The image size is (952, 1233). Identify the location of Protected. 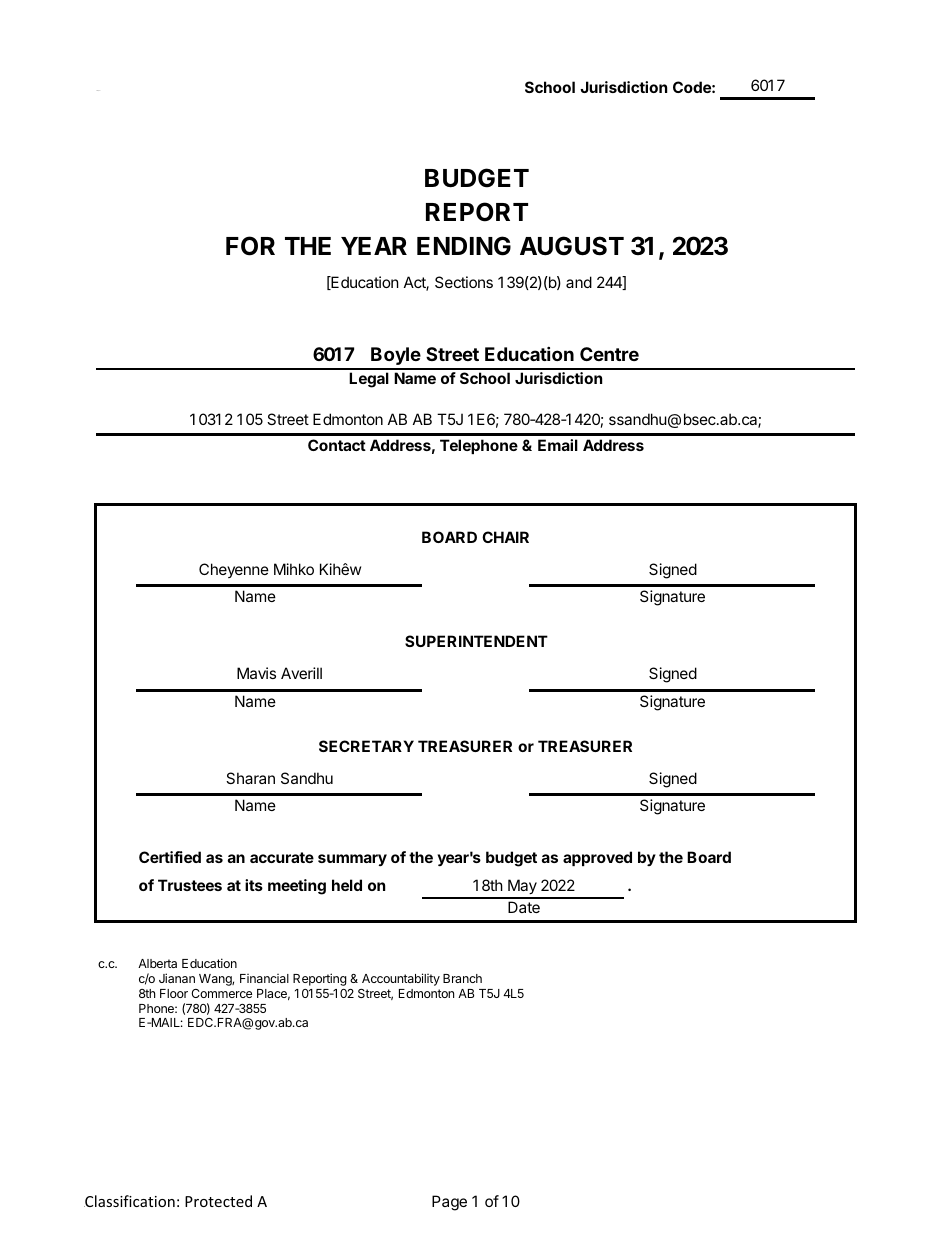
(218, 1201).
